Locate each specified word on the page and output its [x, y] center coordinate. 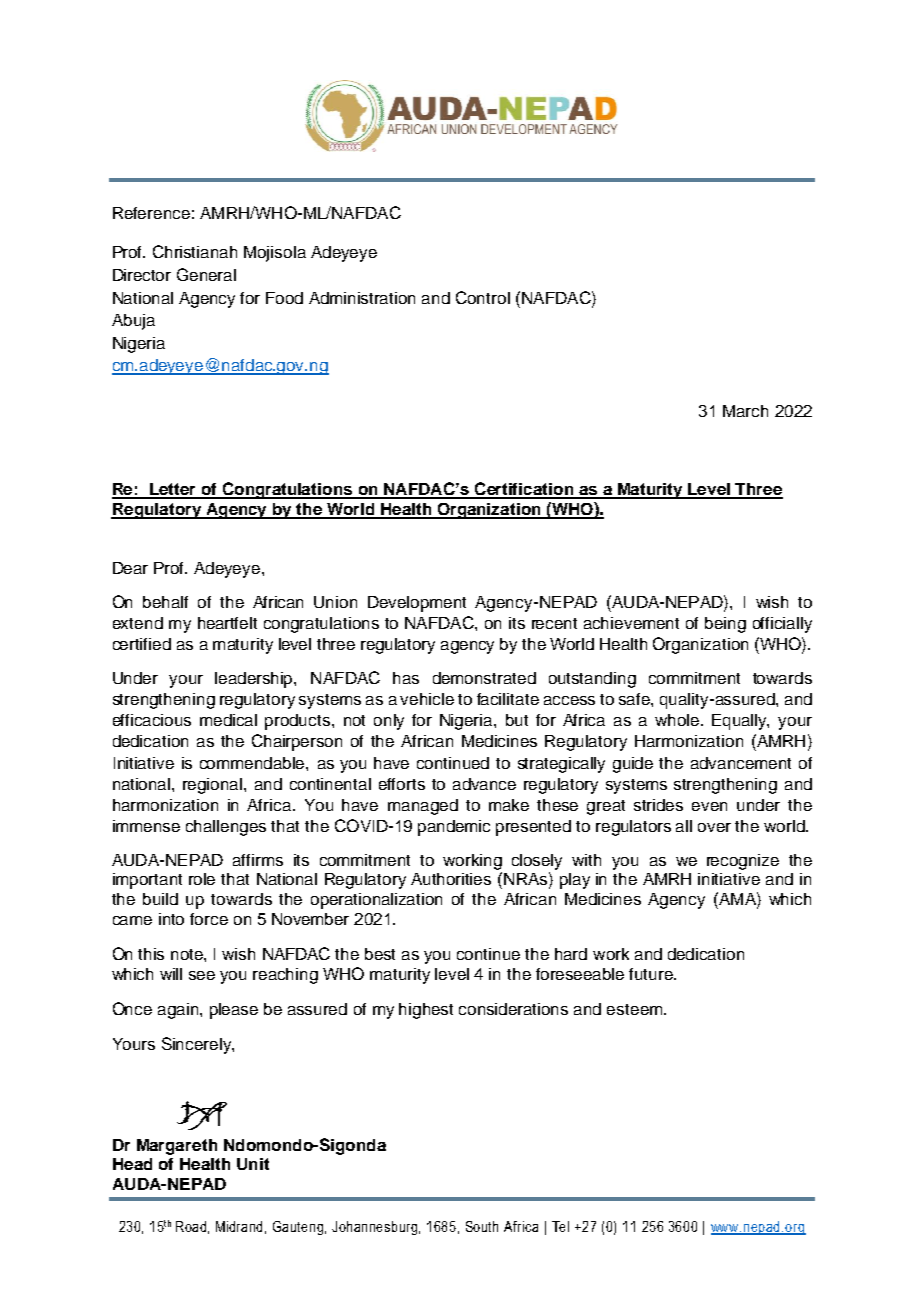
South [482, 1226]
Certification [524, 490]
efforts [402, 784]
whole [677, 720]
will [171, 974]
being [725, 625]
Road [191, 1226]
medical [228, 720]
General [206, 274]
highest [426, 1011]
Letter [173, 490]
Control [483, 297]
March [745, 411]
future [652, 974]
